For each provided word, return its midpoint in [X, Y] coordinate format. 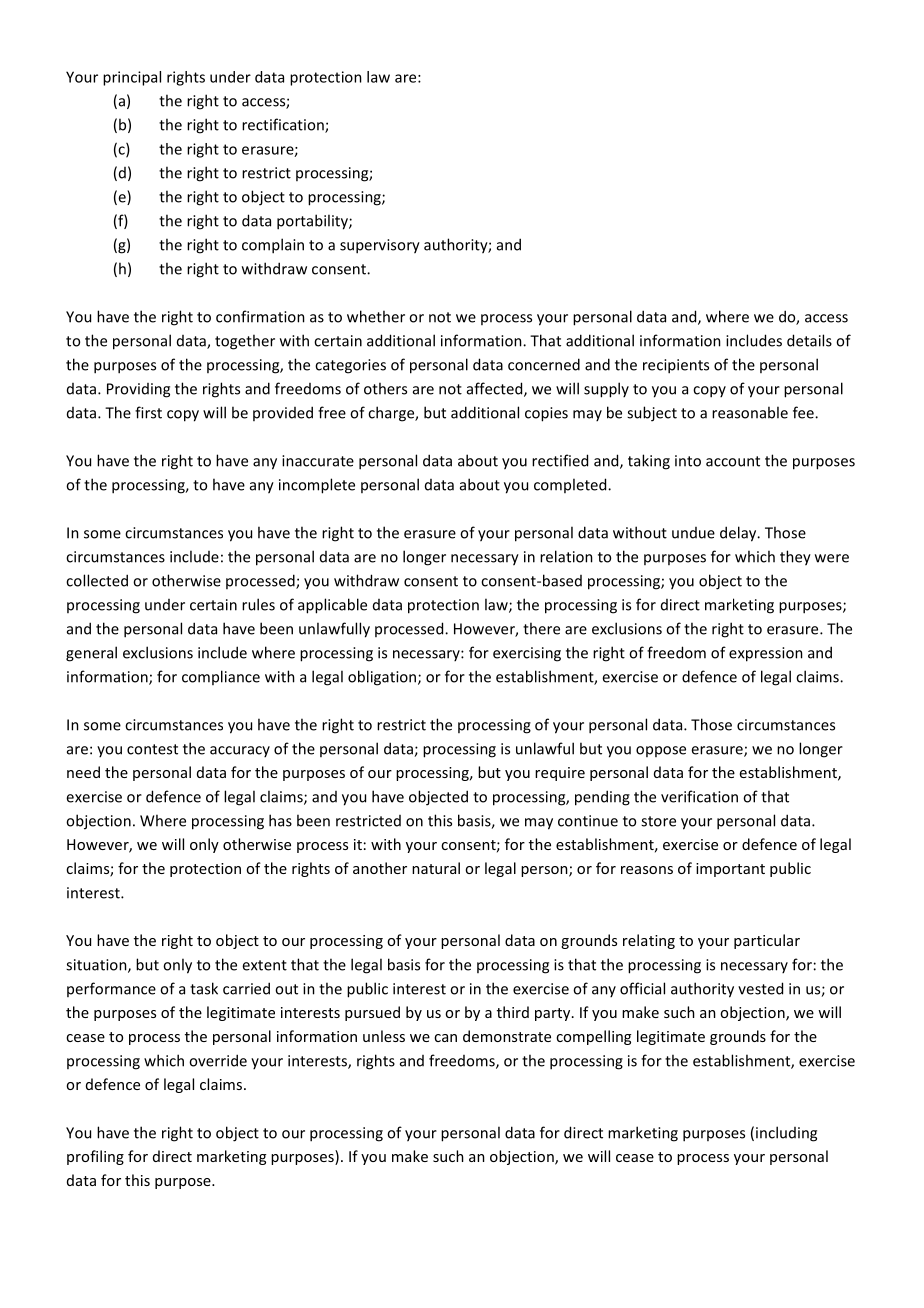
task [204, 988]
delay [739, 534]
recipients [676, 366]
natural [436, 868]
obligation [383, 678]
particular [767, 941]
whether [376, 316]
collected [97, 580]
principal [132, 78]
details [809, 340]
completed [571, 485]
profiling [95, 1157]
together [245, 342]
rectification [284, 125]
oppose [661, 751]
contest [152, 749]
